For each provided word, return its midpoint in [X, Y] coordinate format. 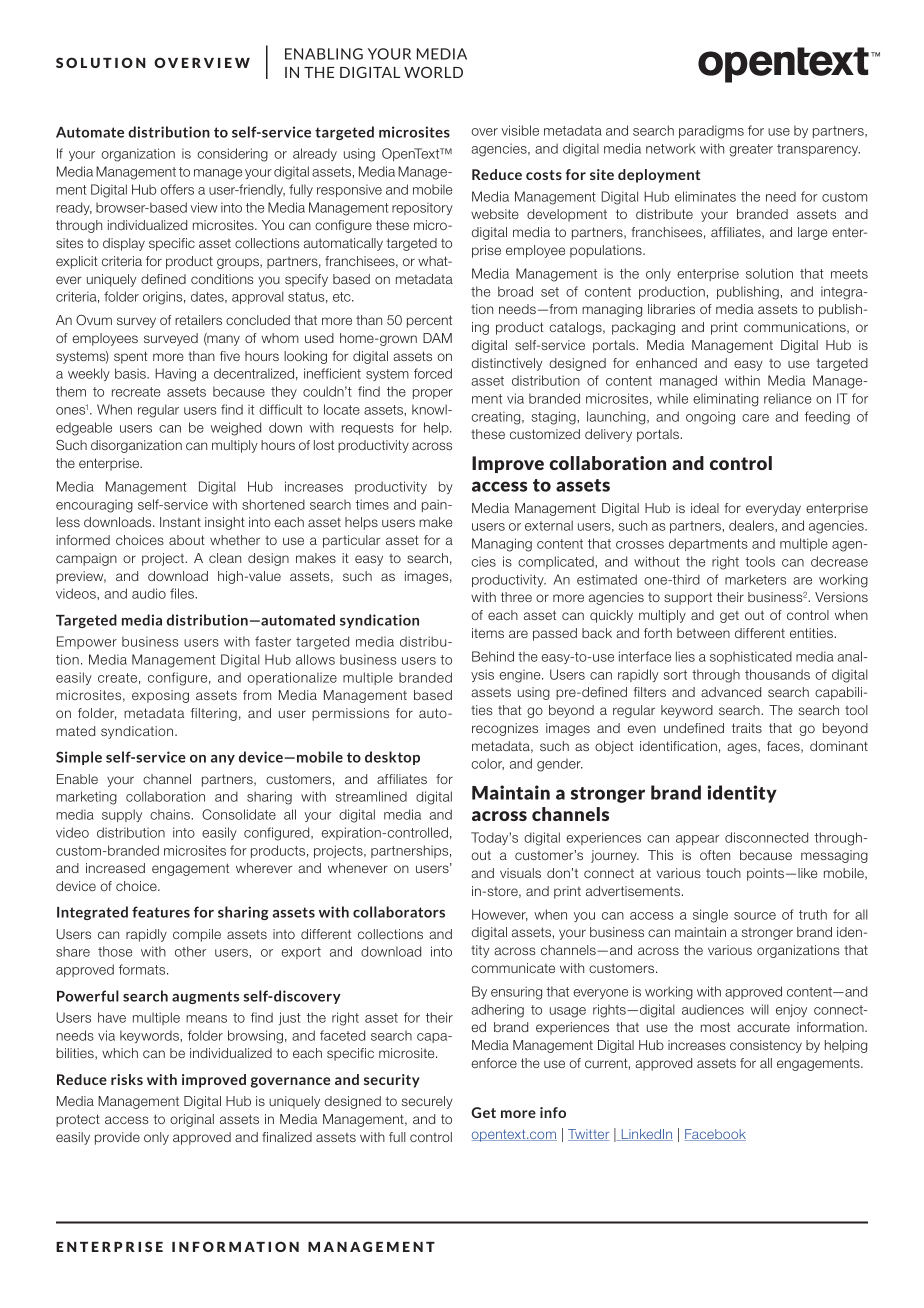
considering [233, 155]
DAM [437, 338]
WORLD [433, 72]
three [516, 597]
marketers [755, 579]
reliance [787, 398]
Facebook [715, 1135]
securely [427, 1102]
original [192, 1120]
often [715, 855]
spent [131, 357]
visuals [520, 873]
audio [149, 593]
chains [171, 814]
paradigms [711, 132]
